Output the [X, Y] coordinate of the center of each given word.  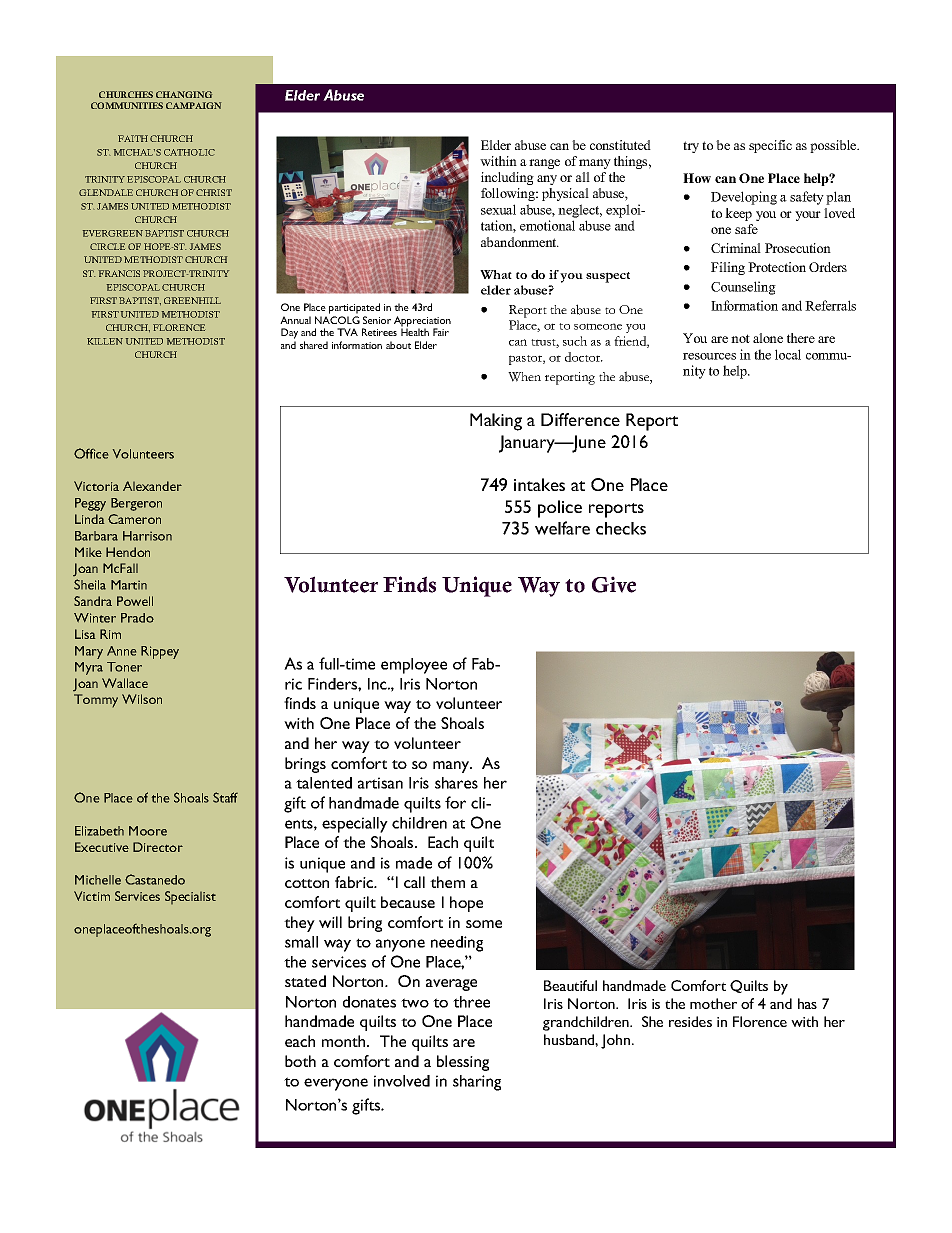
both [300, 1061]
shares [456, 783]
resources [709, 356]
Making [496, 422]
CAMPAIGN [193, 105]
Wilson [142, 699]
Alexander [152, 486]
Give [614, 584]
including [507, 178]
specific [770, 146]
